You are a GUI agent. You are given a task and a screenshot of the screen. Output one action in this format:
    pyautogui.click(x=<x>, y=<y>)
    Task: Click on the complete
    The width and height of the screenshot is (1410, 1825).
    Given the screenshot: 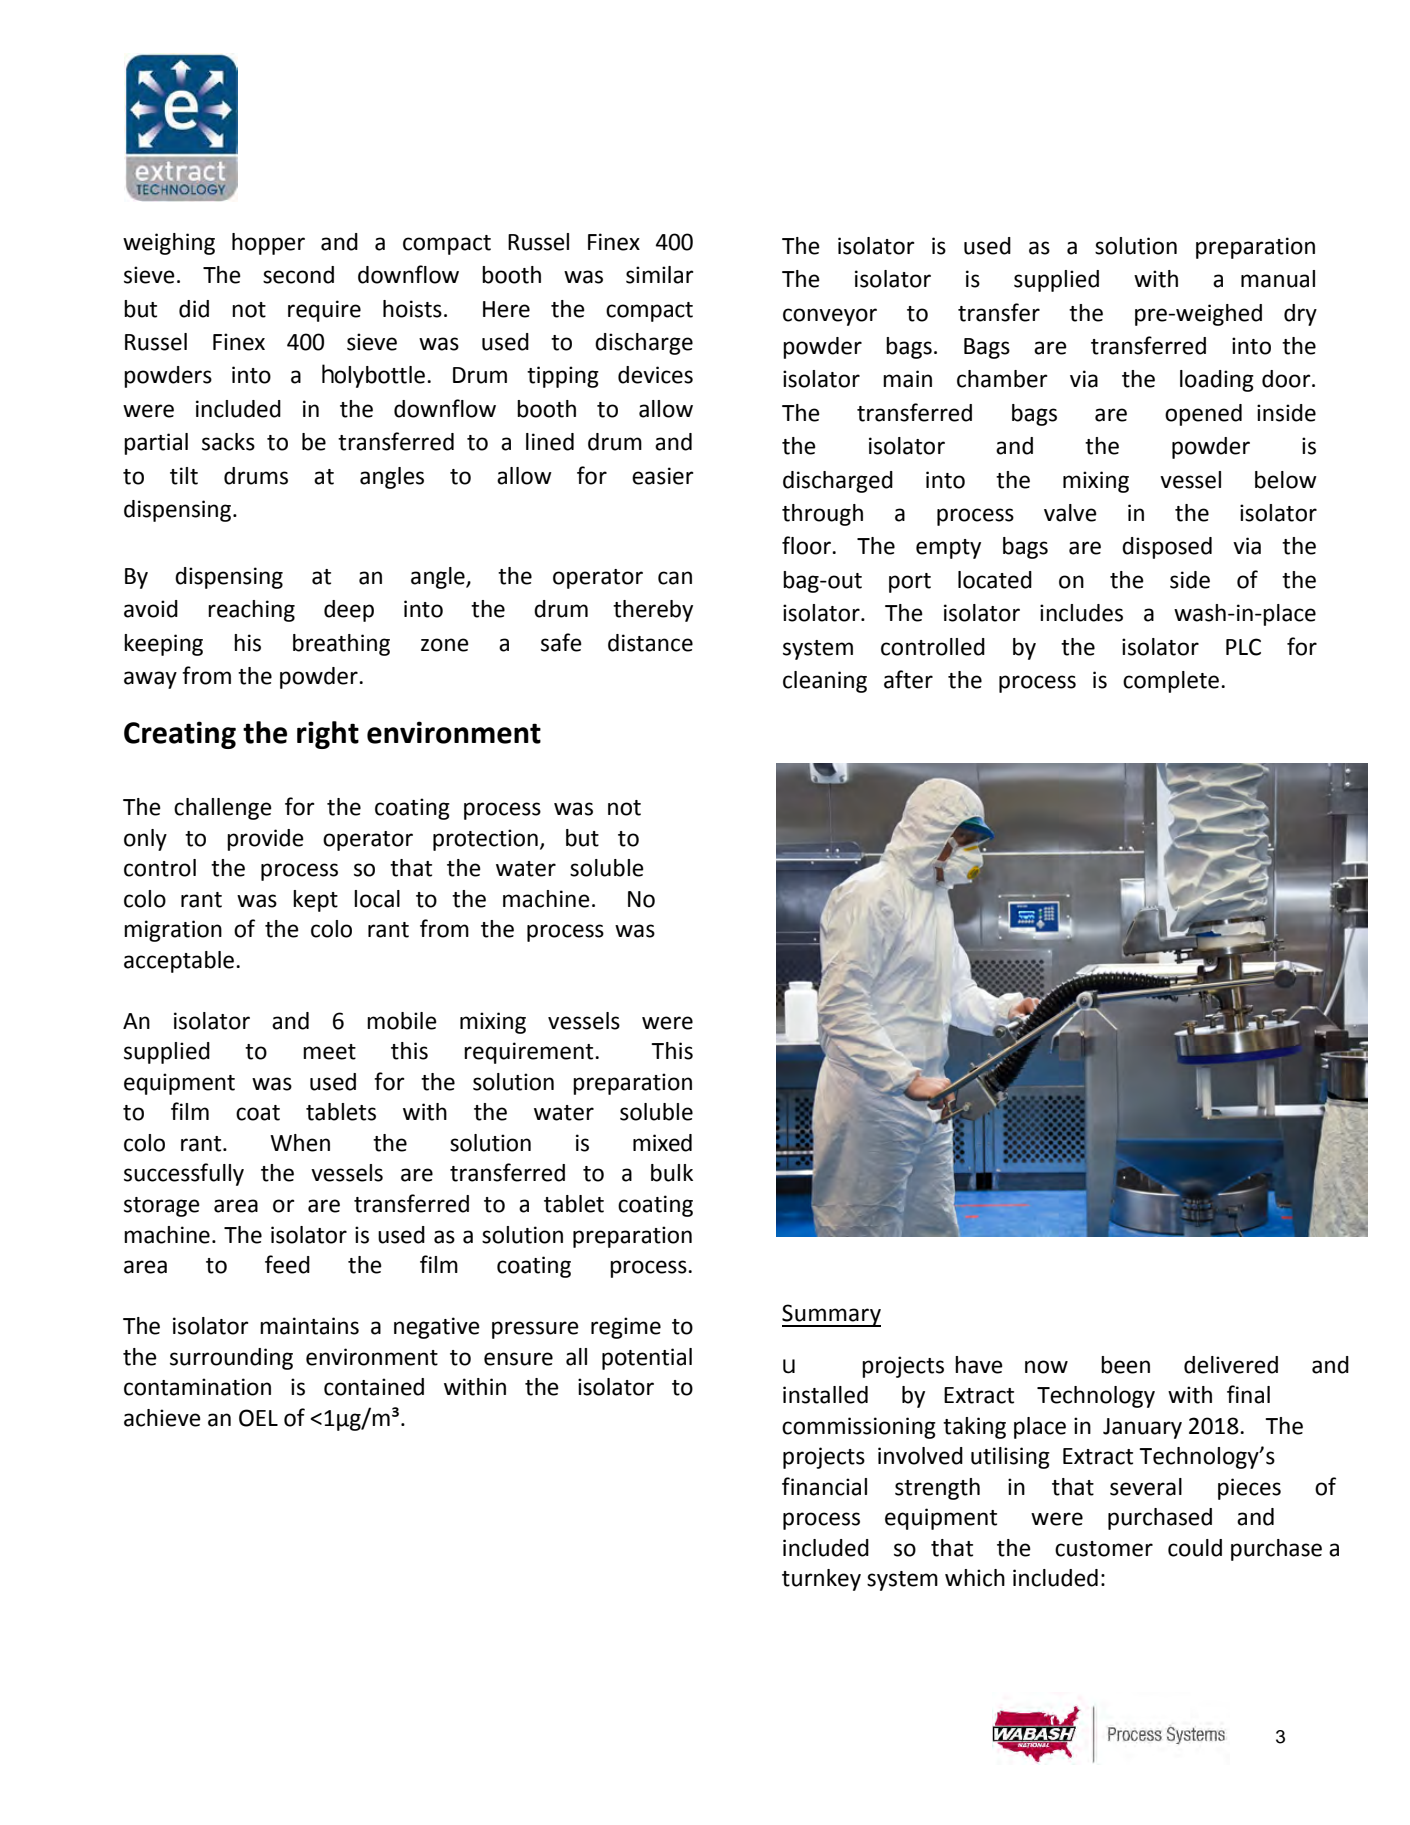 What is the action you would take?
    pyautogui.click(x=1171, y=682)
